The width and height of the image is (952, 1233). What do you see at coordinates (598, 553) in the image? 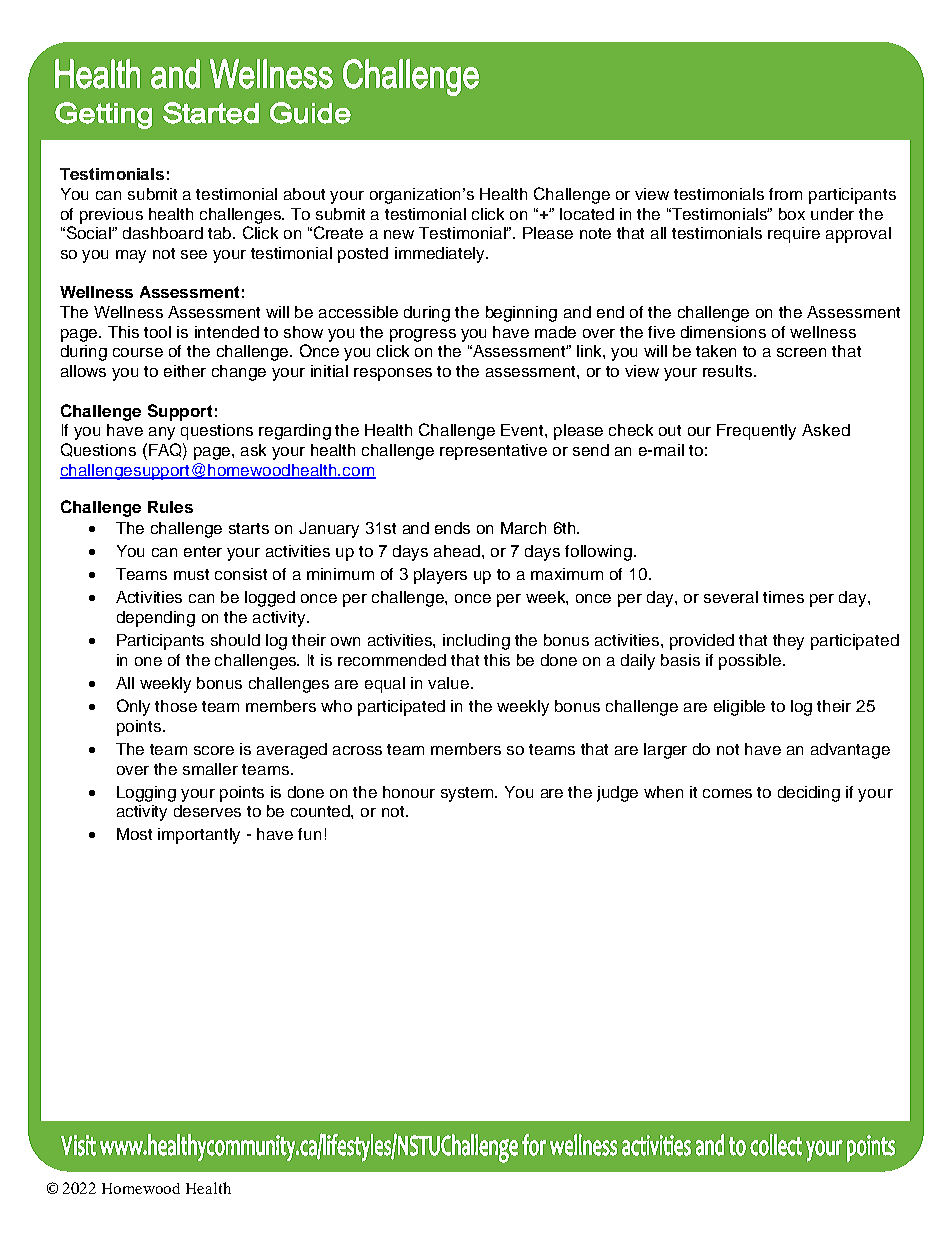
I see `following` at bounding box center [598, 553].
